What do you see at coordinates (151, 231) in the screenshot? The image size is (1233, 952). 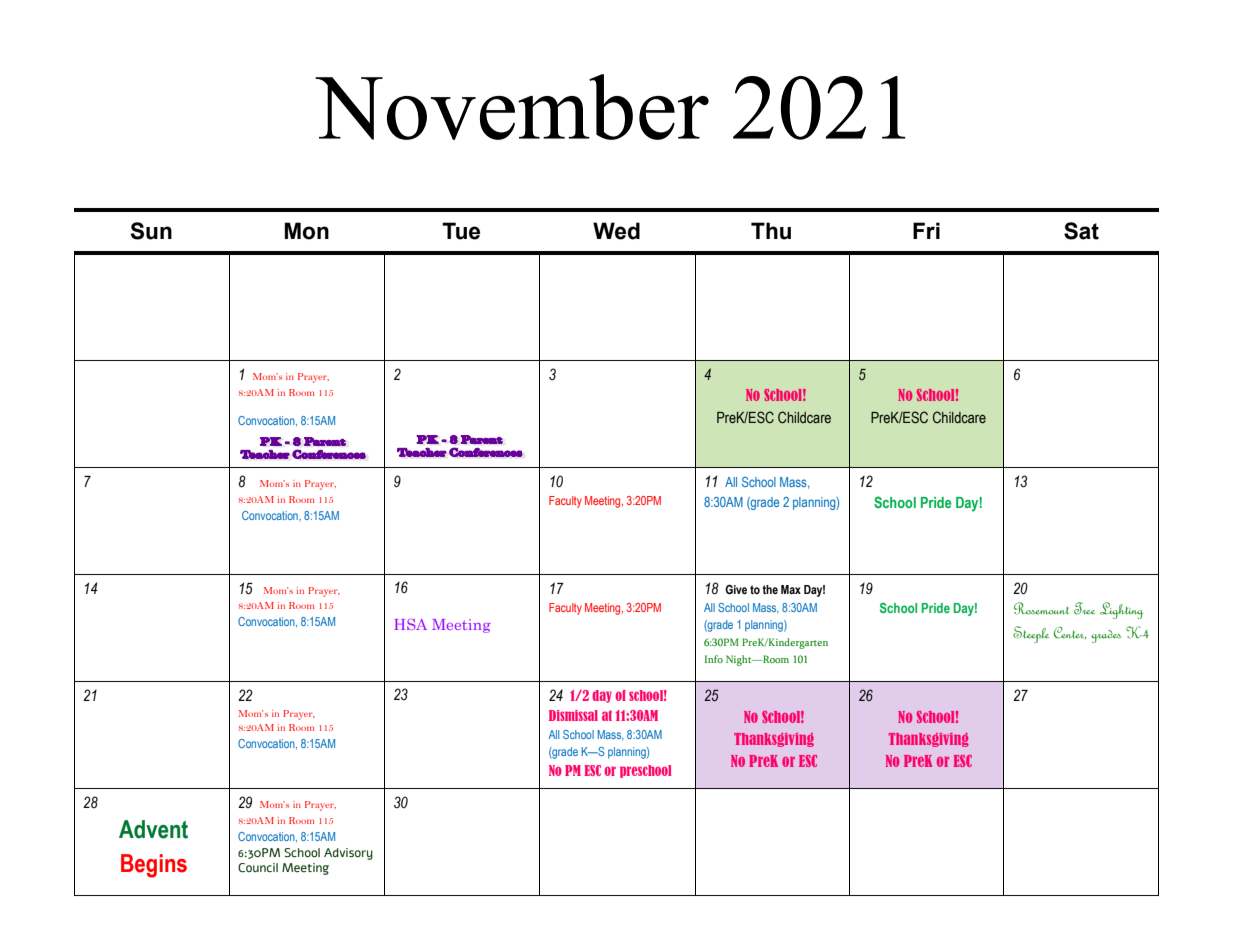 I see `Sun` at bounding box center [151, 231].
